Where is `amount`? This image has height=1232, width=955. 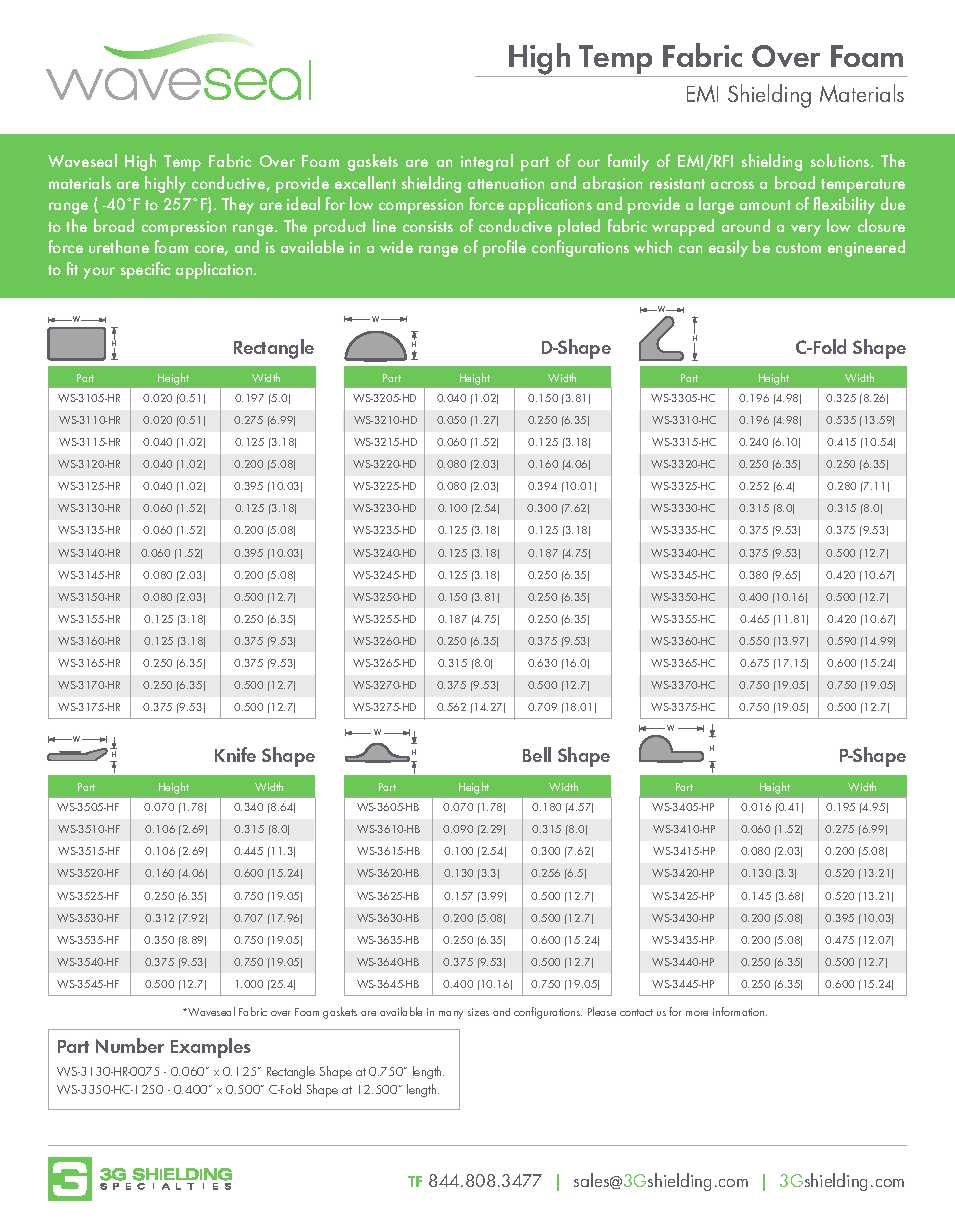
amount is located at coordinates (765, 205).
